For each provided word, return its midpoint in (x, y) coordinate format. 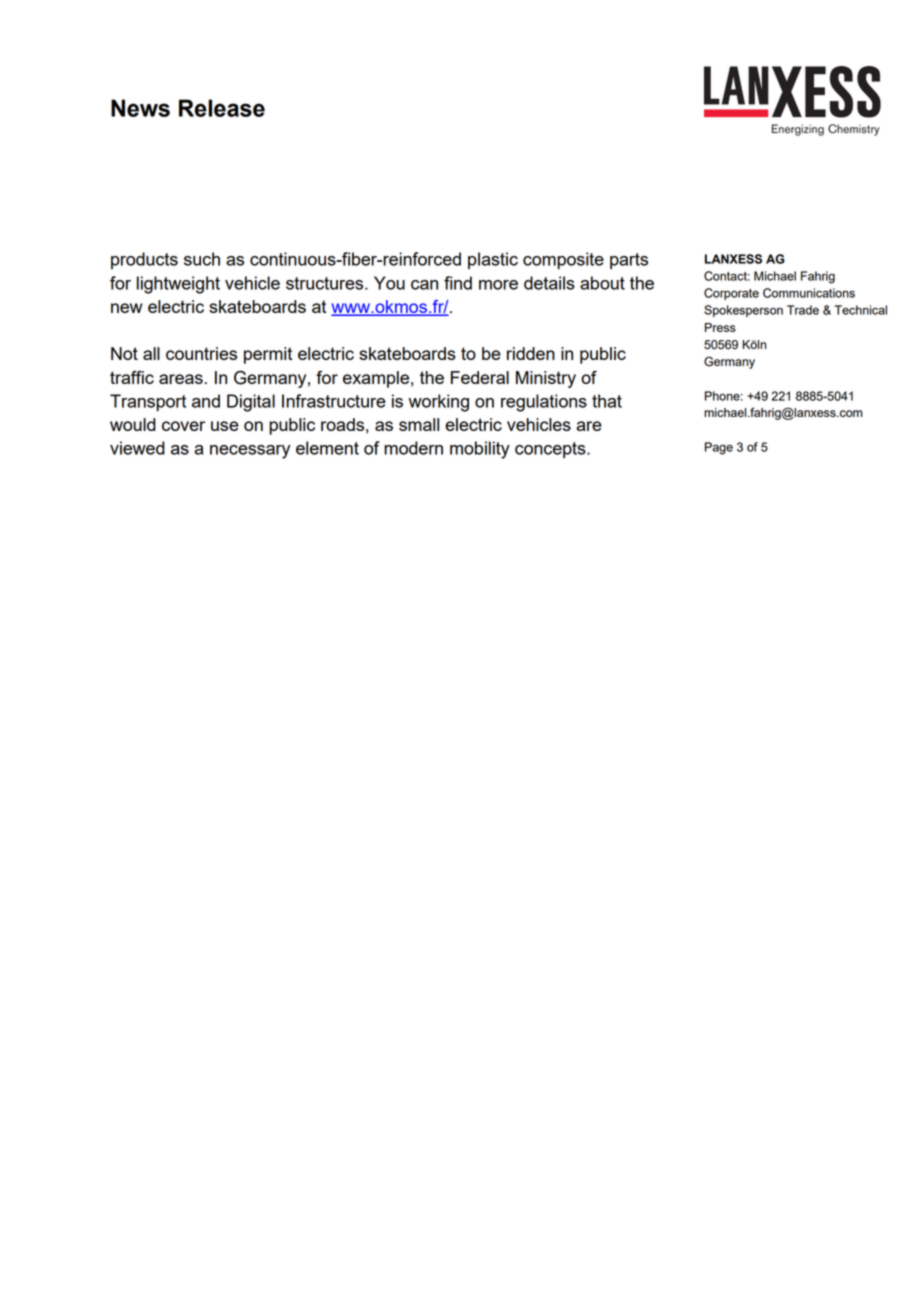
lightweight (178, 285)
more (498, 285)
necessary (250, 452)
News (140, 108)
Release (222, 108)
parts (629, 261)
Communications (809, 293)
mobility (480, 450)
